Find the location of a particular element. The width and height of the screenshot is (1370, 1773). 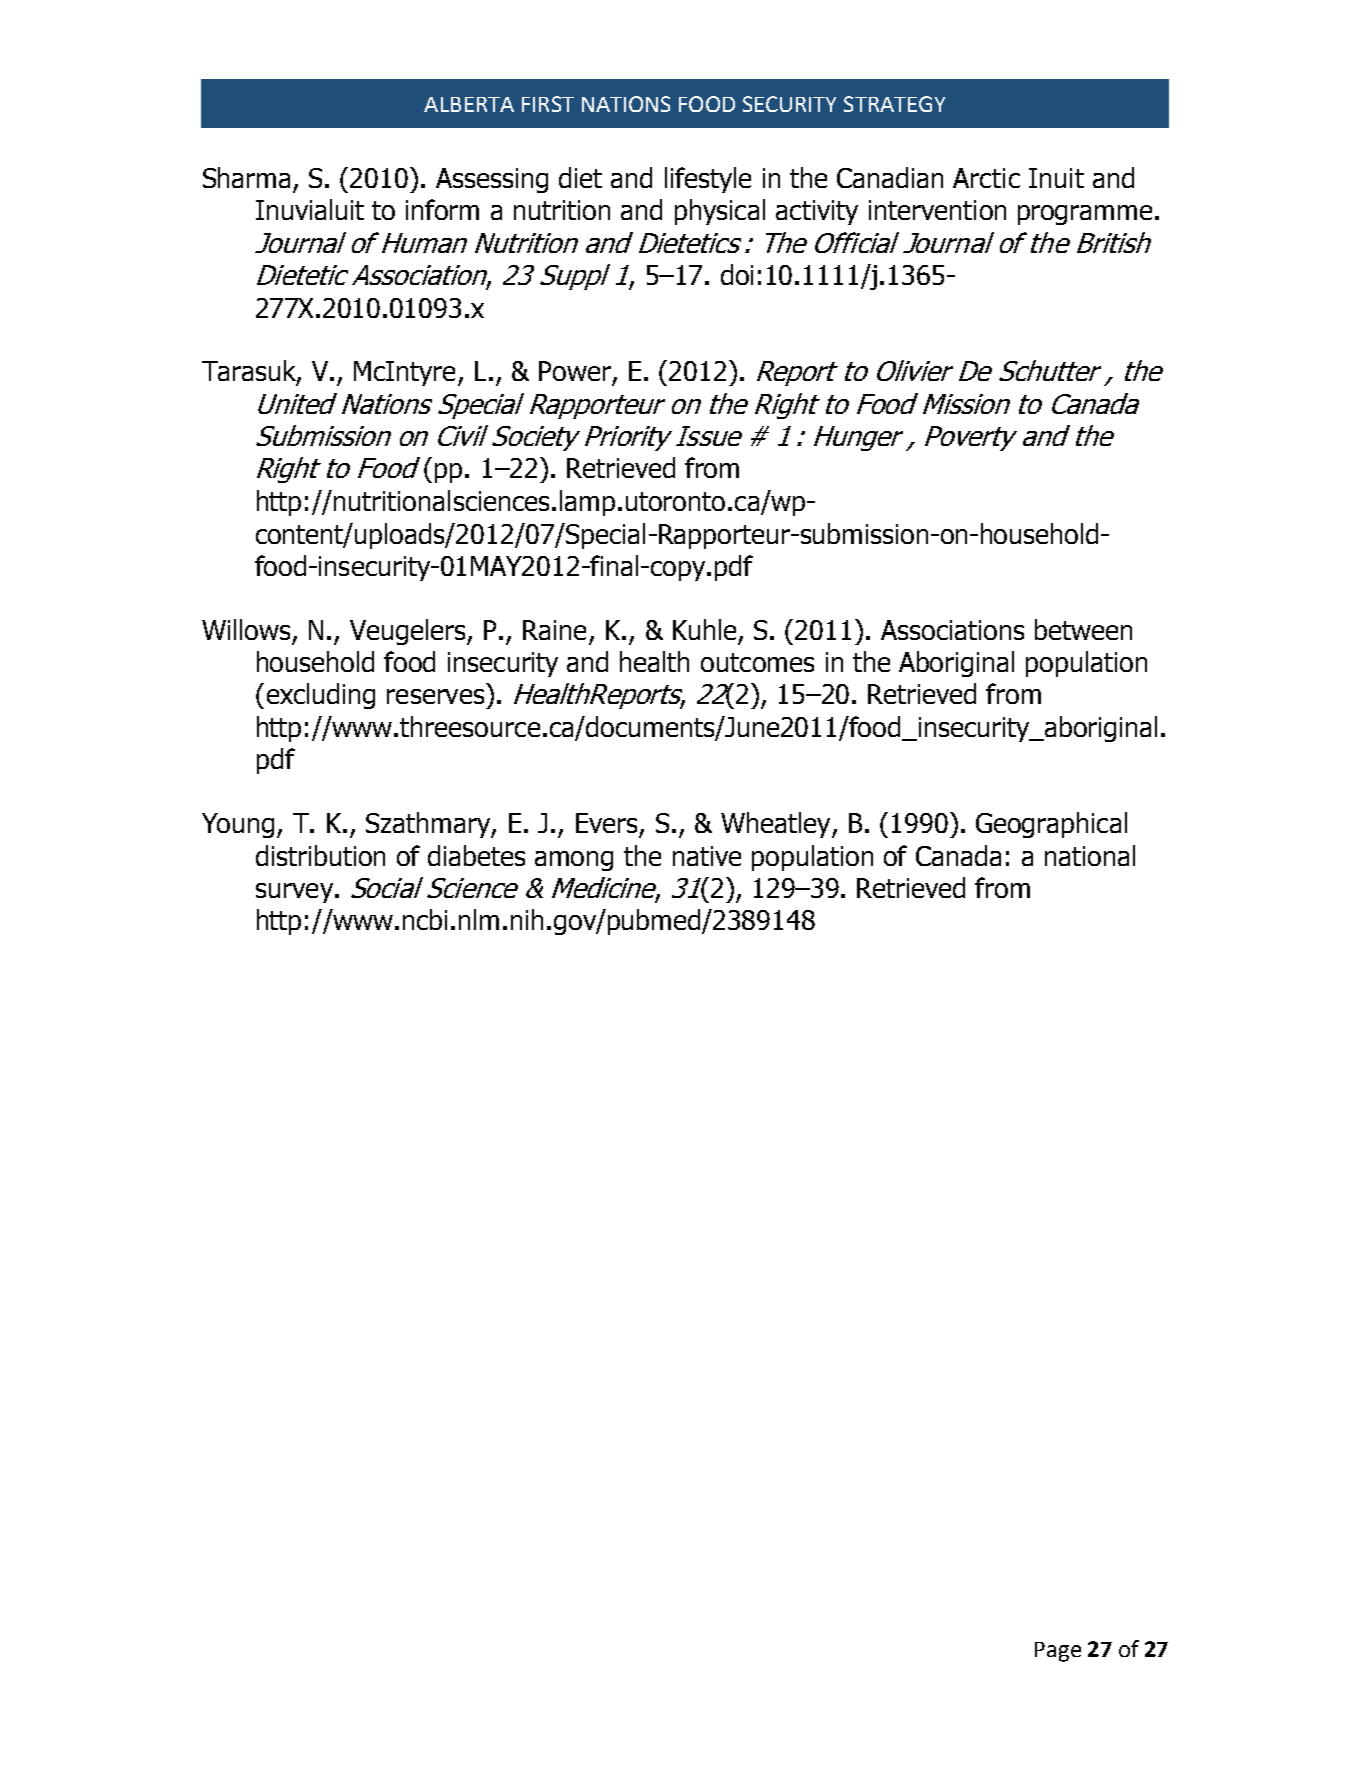

Arctic is located at coordinates (986, 178).
